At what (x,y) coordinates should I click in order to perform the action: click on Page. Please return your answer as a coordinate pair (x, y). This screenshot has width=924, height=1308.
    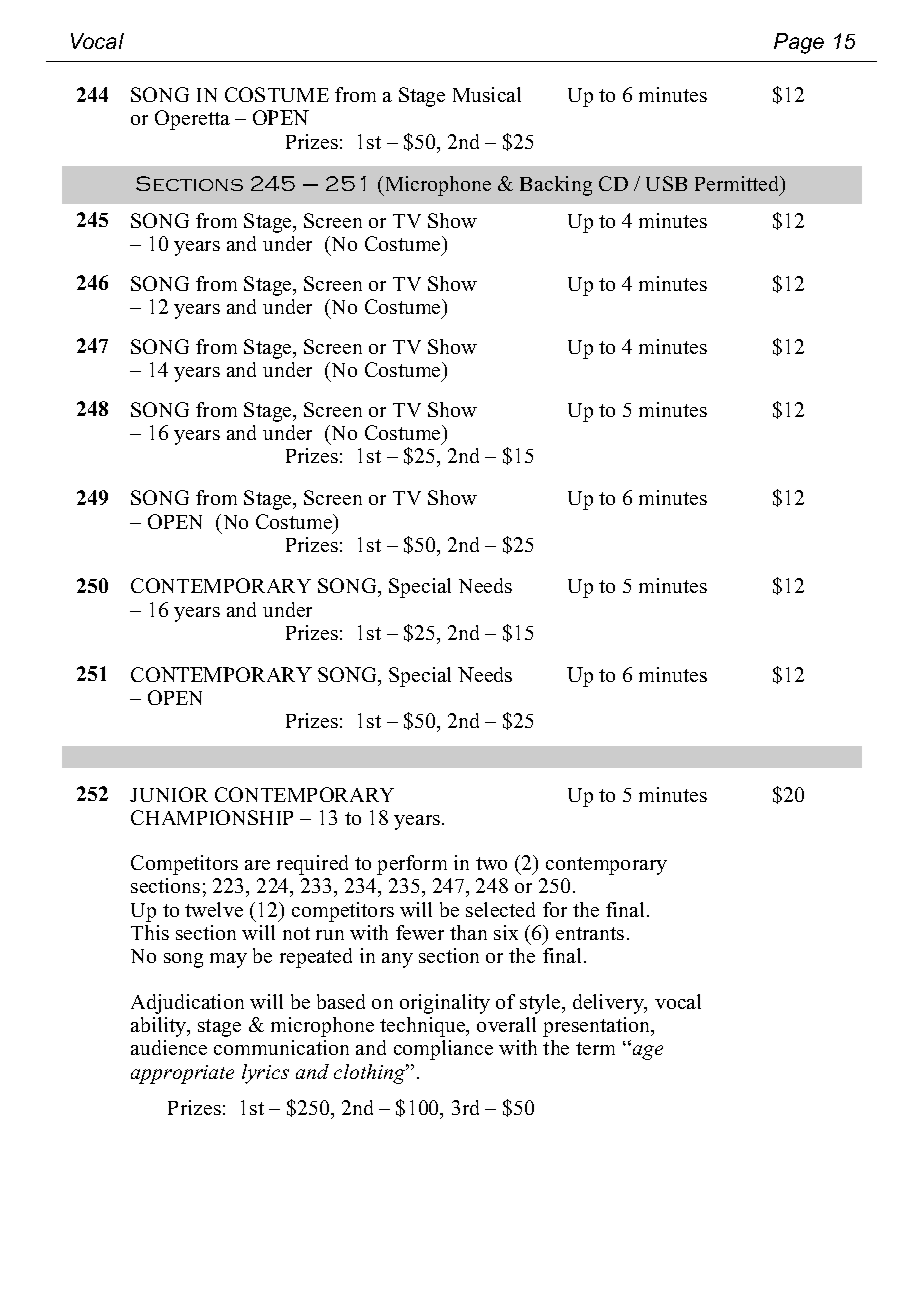
    Looking at the image, I should click on (799, 43).
